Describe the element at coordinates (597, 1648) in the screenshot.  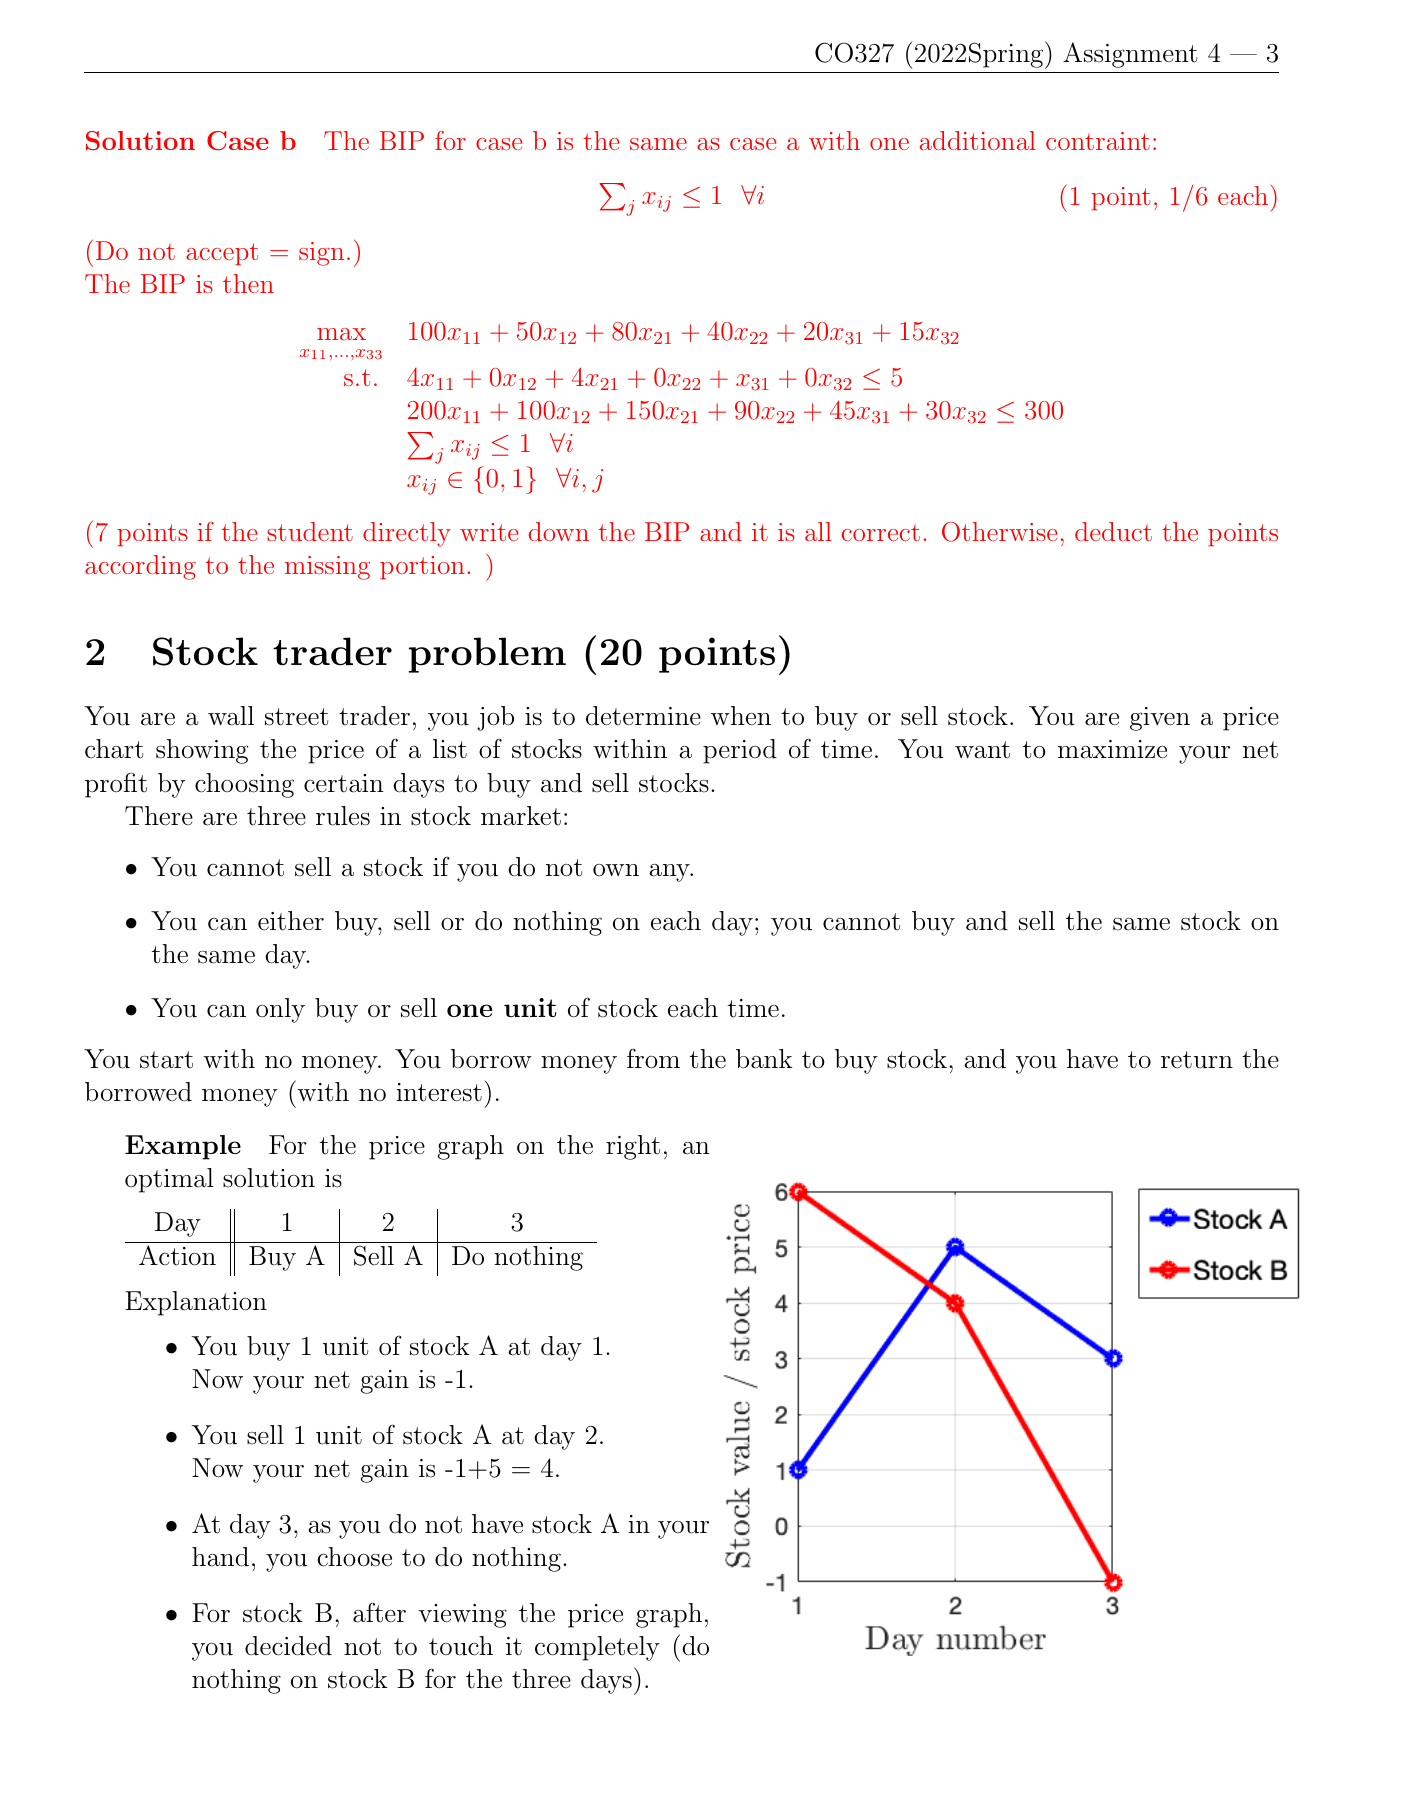
I see `completely` at that location.
